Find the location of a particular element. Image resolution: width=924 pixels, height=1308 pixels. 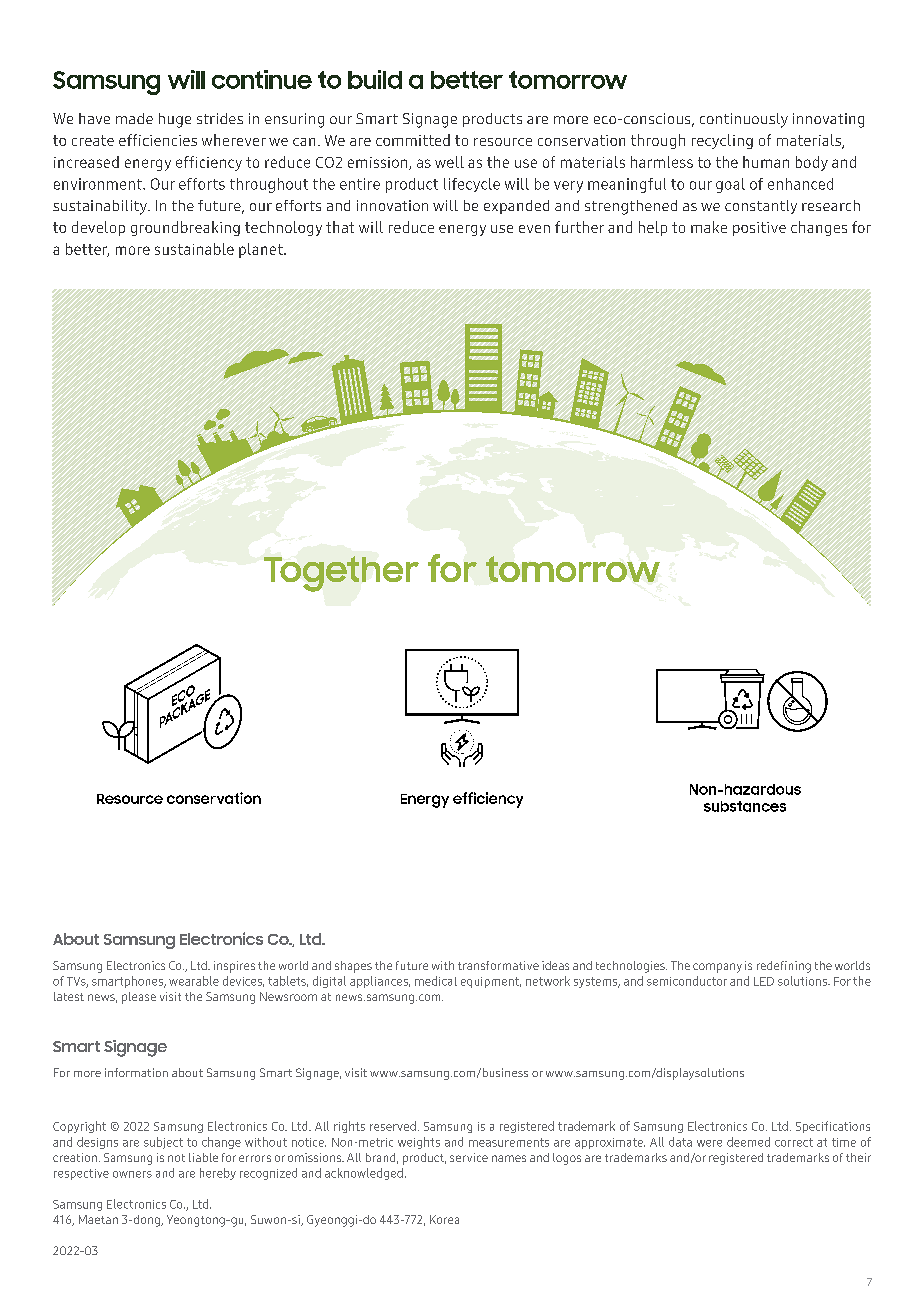

huge is located at coordinates (175, 120).
